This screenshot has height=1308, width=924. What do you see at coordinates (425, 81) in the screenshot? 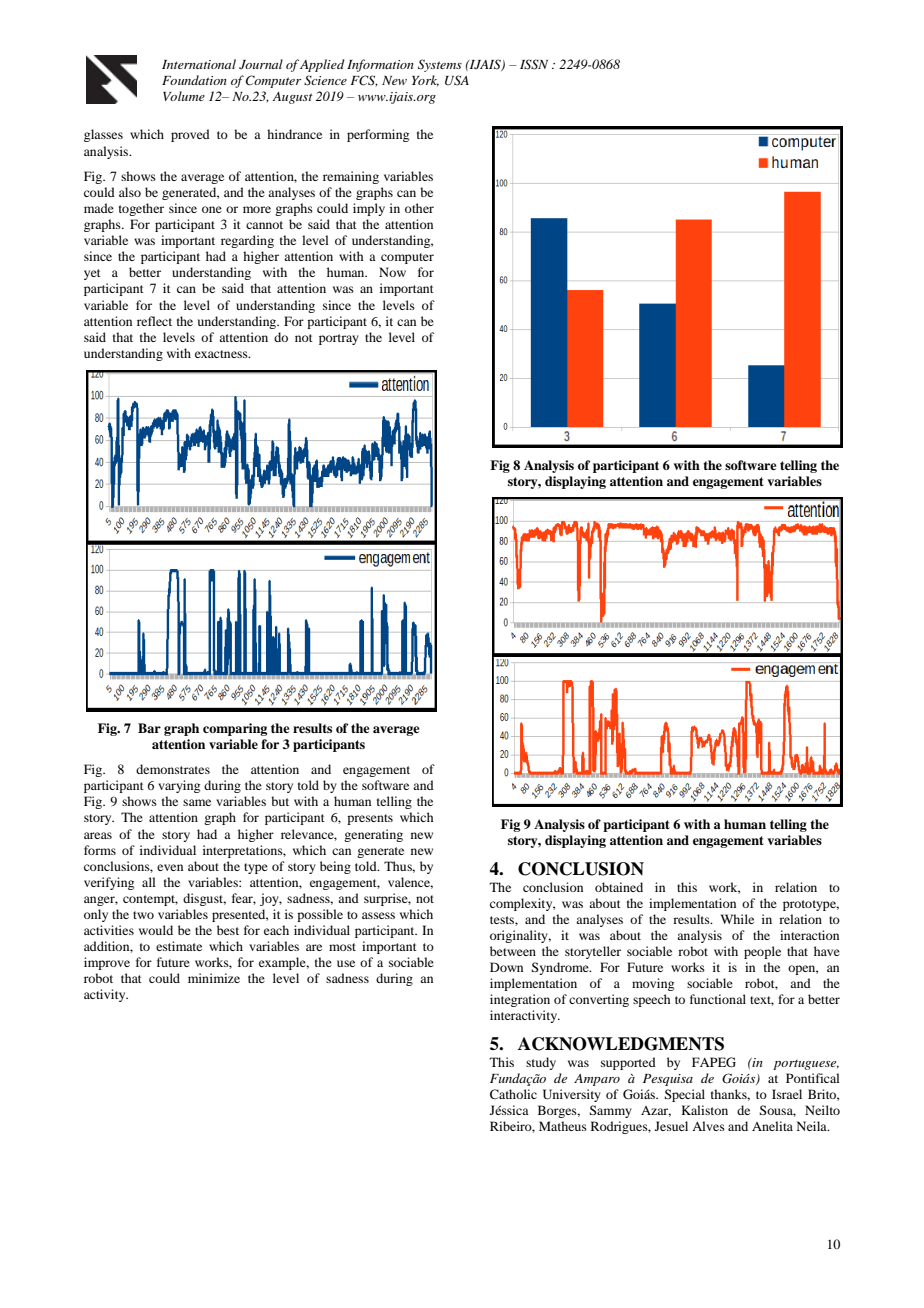
I see `York` at bounding box center [425, 81].
